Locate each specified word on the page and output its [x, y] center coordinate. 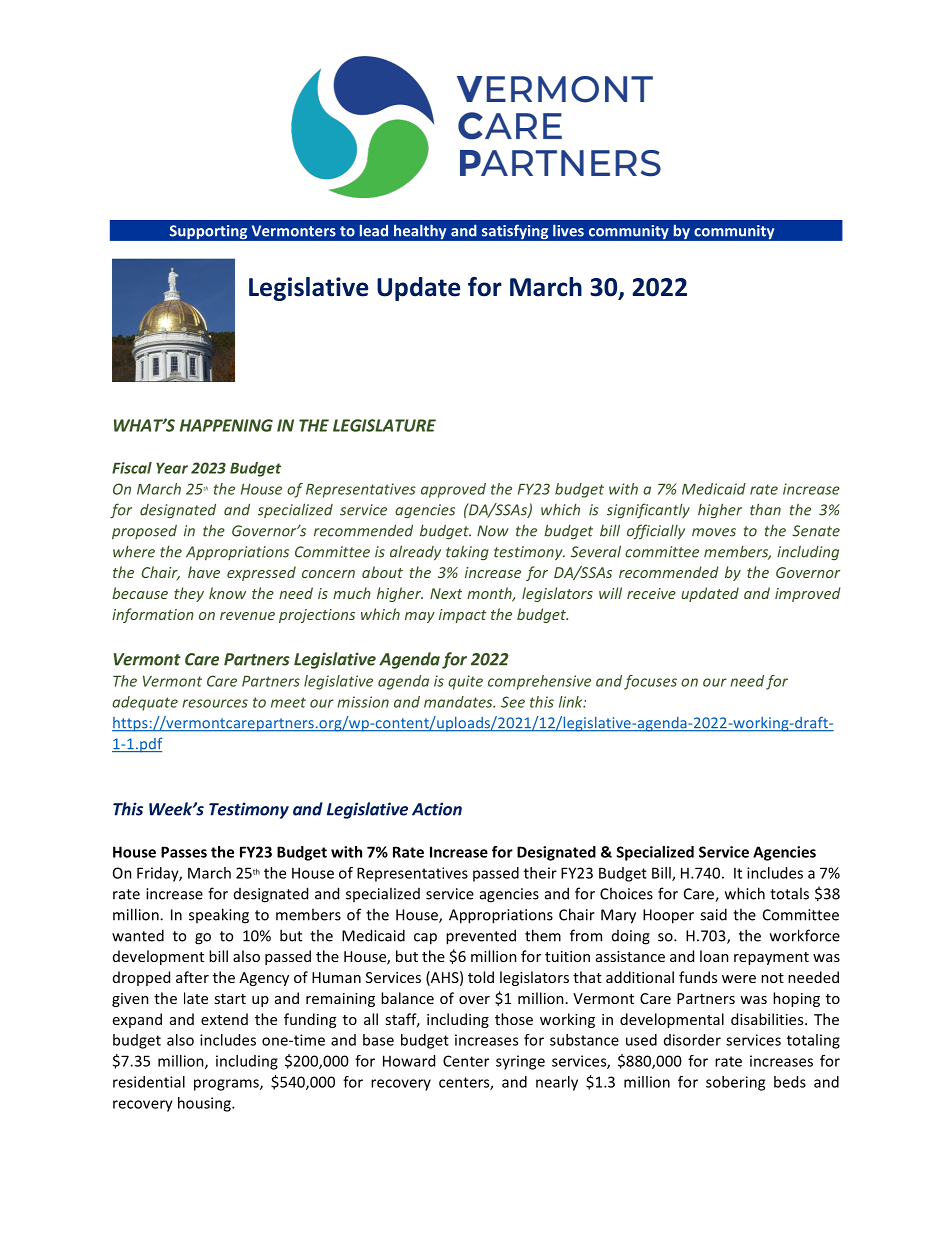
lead [374, 230]
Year [172, 468]
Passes [184, 852]
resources [215, 703]
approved [453, 490]
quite [465, 682]
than [765, 509]
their [540, 873]
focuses [650, 682]
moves [714, 532]
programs [227, 1085]
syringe [520, 1062]
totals [789, 893]
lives [568, 230]
